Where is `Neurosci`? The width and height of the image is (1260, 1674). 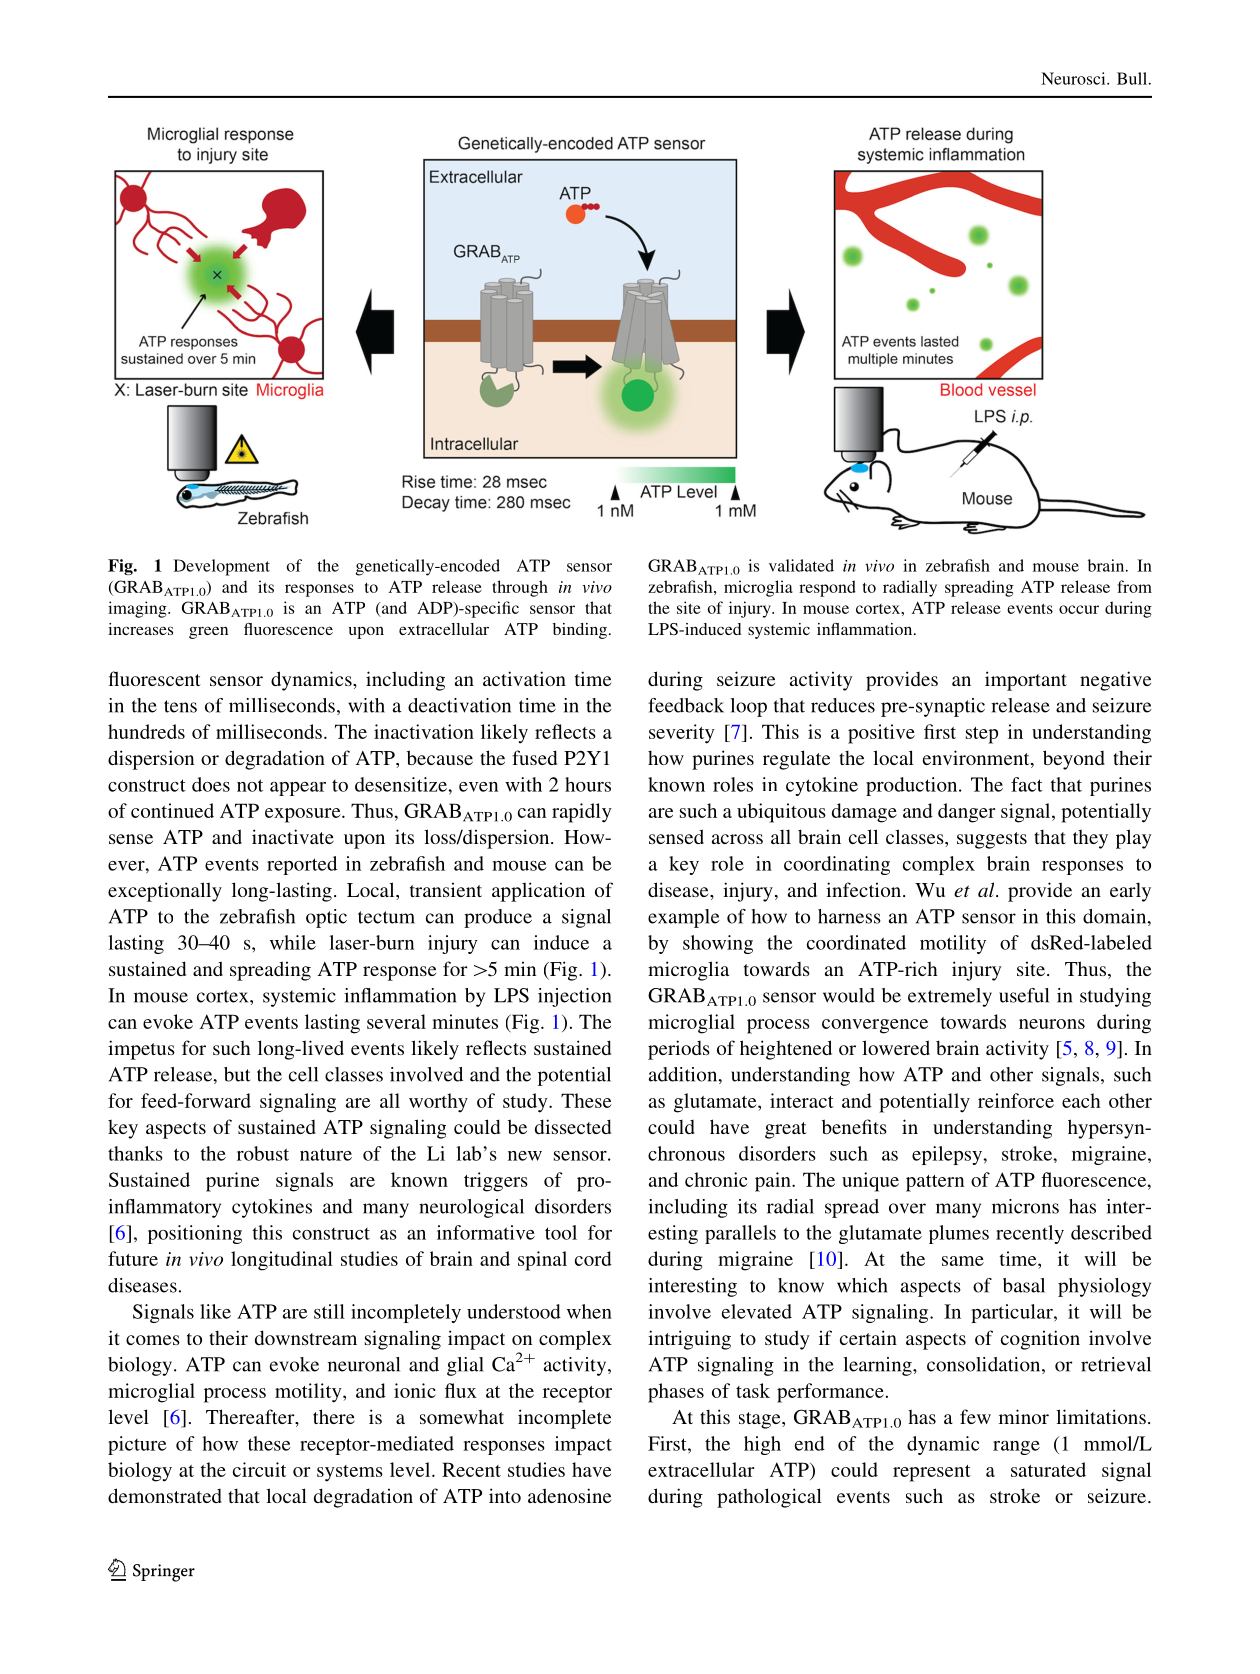 Neurosci is located at coordinates (1074, 78).
